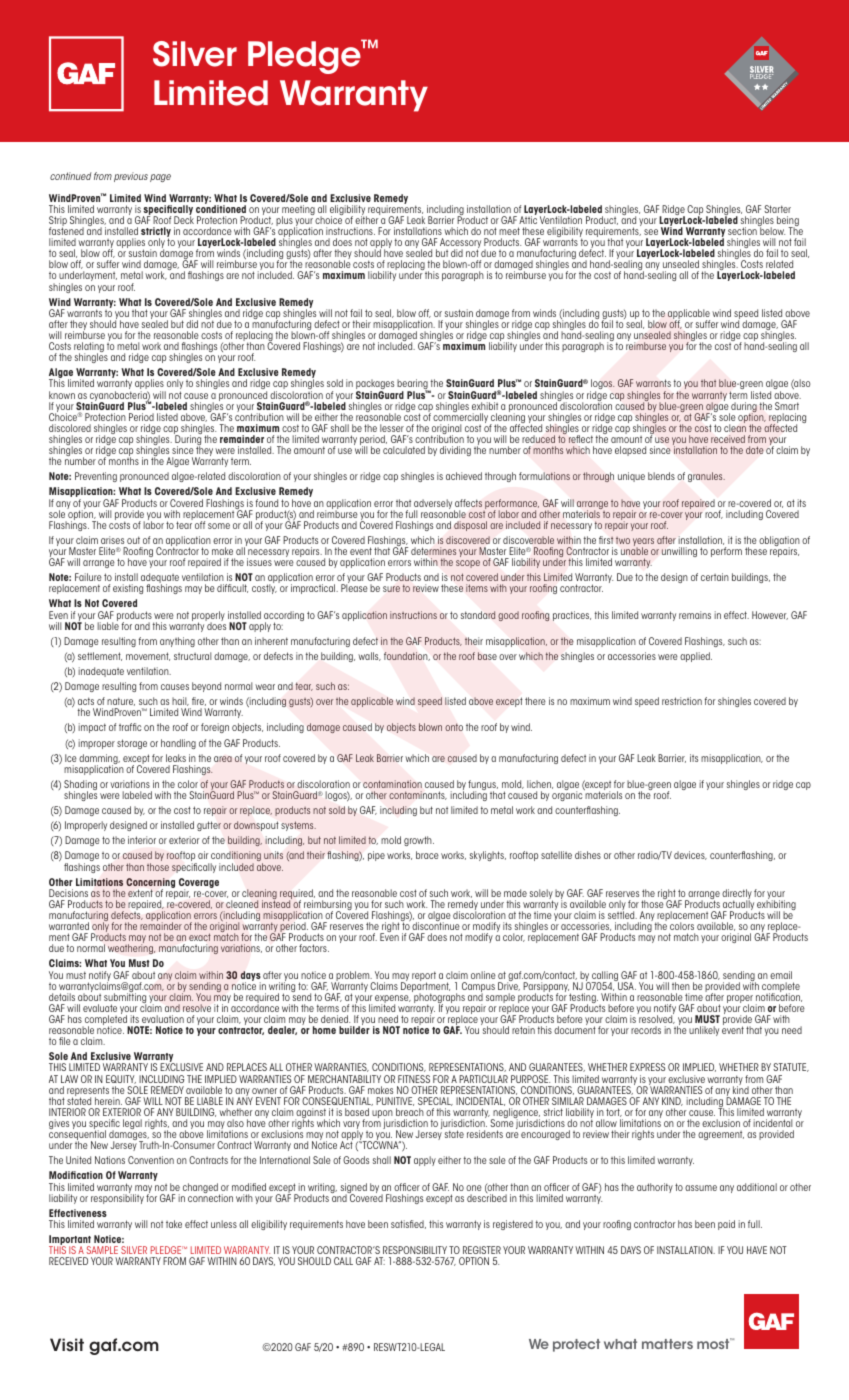  I want to click on Visit, so click(67, 1345).
